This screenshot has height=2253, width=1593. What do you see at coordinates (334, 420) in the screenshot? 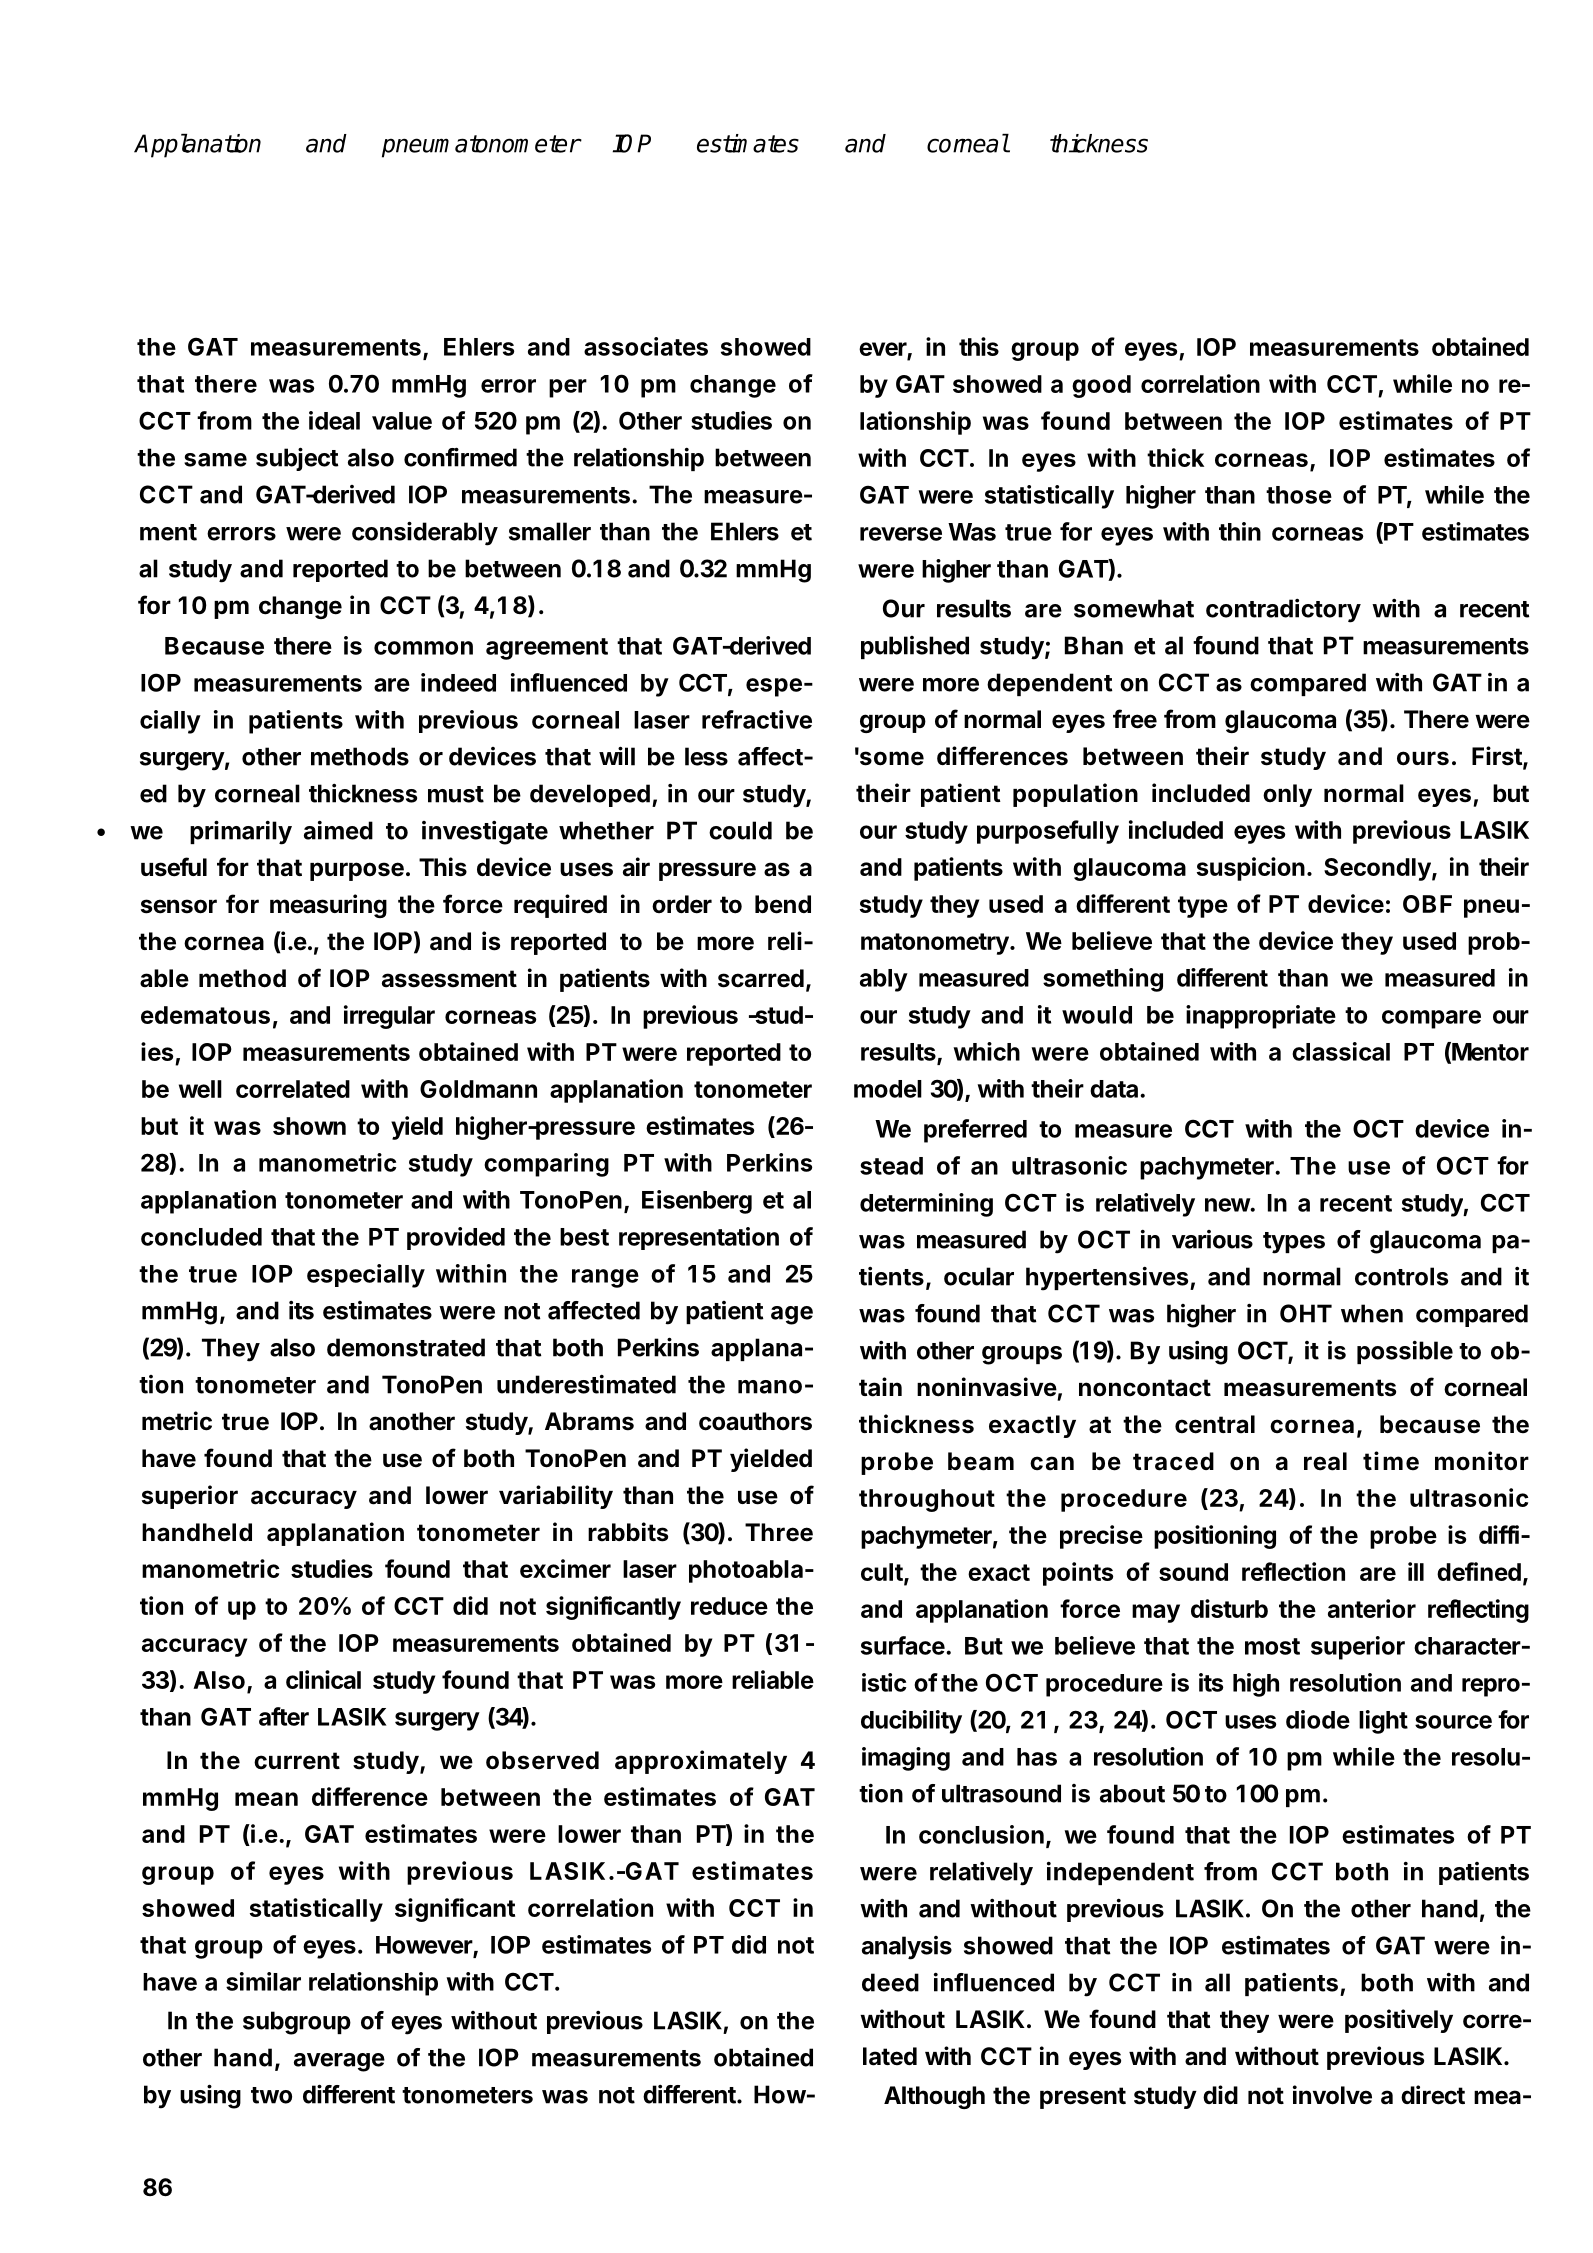
I see `ideal` at bounding box center [334, 420].
